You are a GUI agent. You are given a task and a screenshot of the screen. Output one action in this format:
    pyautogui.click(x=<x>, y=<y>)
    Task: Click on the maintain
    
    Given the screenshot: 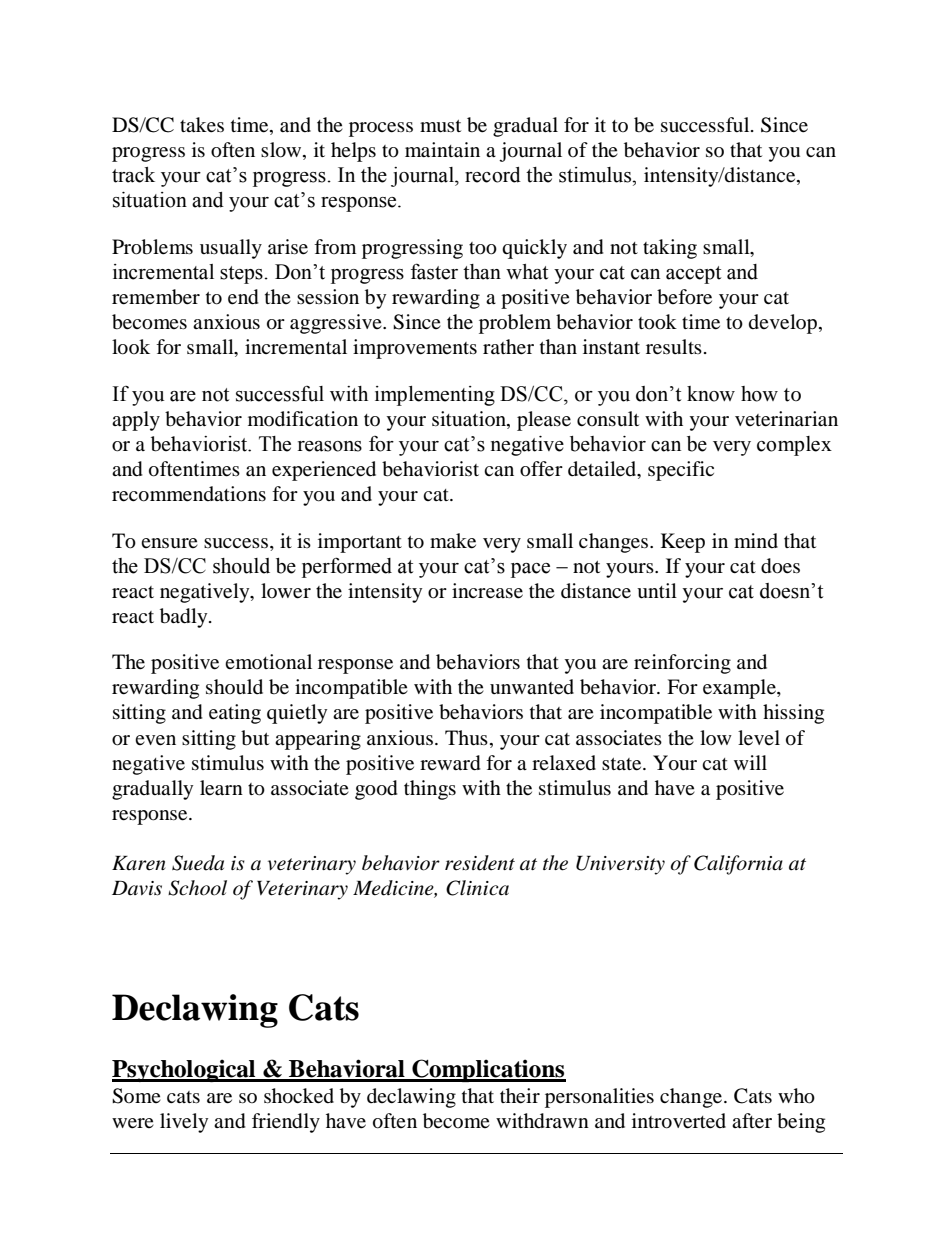 What is the action you would take?
    pyautogui.click(x=442, y=149)
